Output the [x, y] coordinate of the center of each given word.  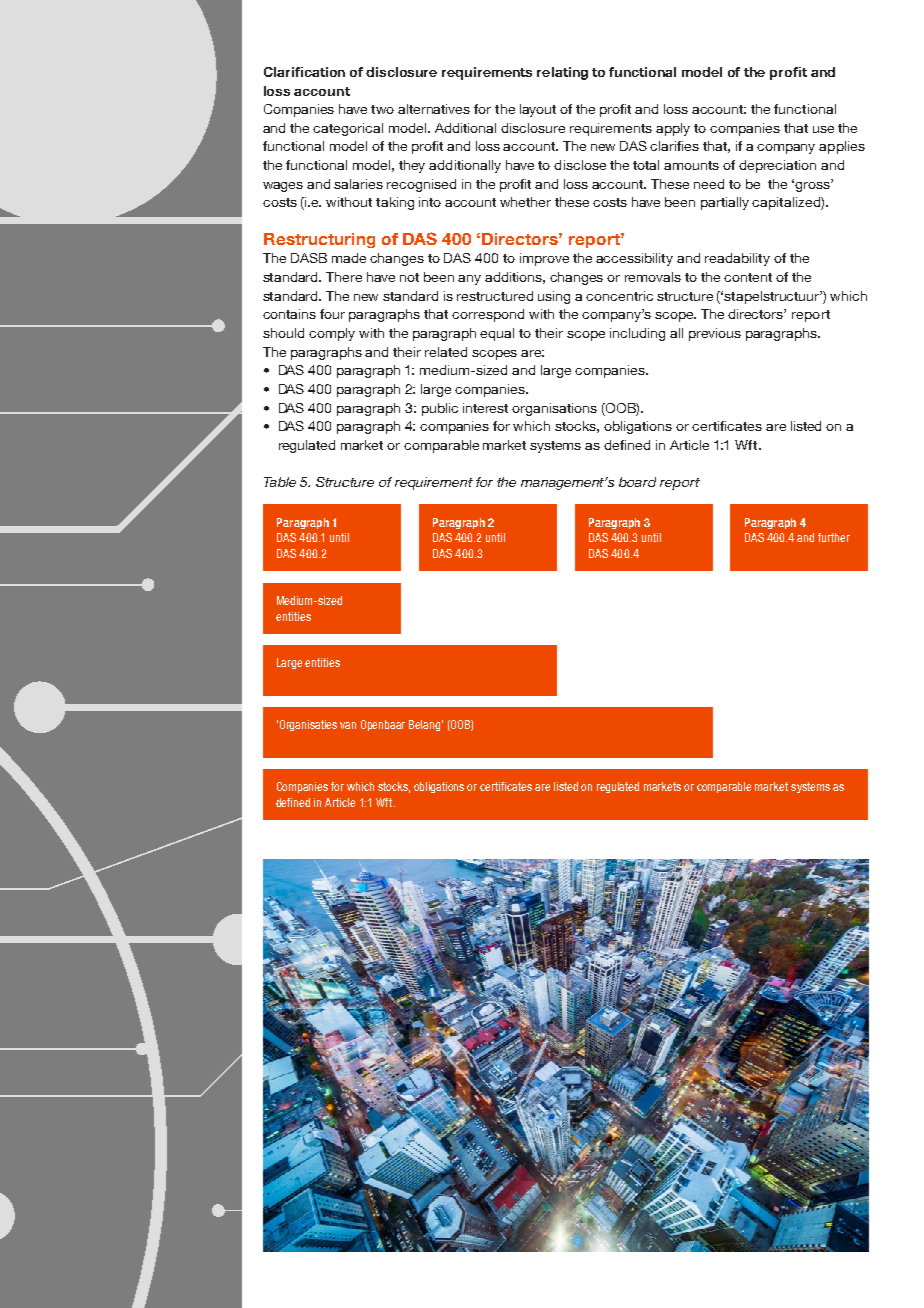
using [554, 297]
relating [562, 73]
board [637, 482]
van [348, 725]
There [344, 277]
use [823, 129]
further [834, 537]
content [748, 277]
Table [280, 482]
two [382, 109]
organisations [554, 409]
